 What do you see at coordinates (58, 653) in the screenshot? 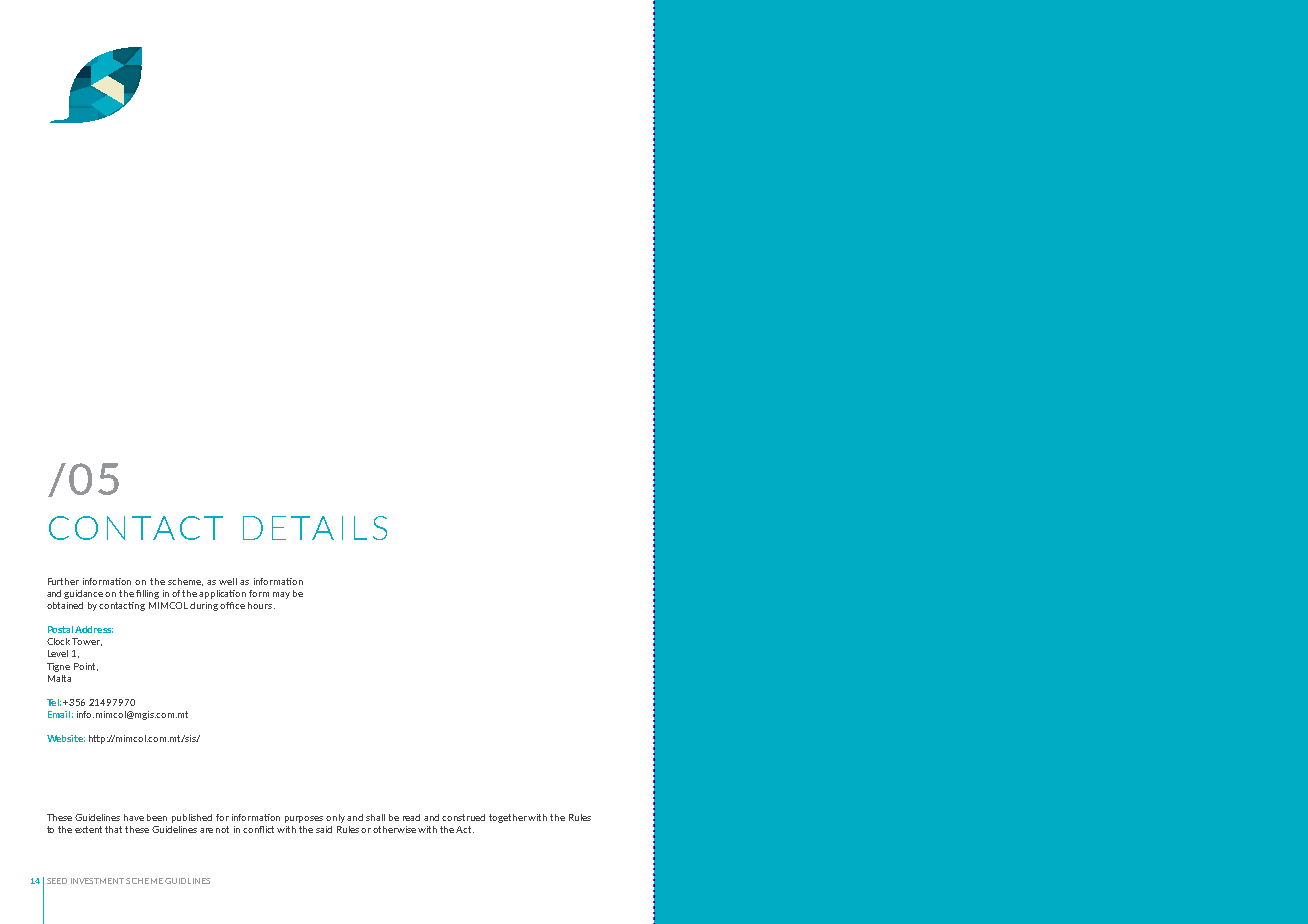
I see `Level` at bounding box center [58, 653].
